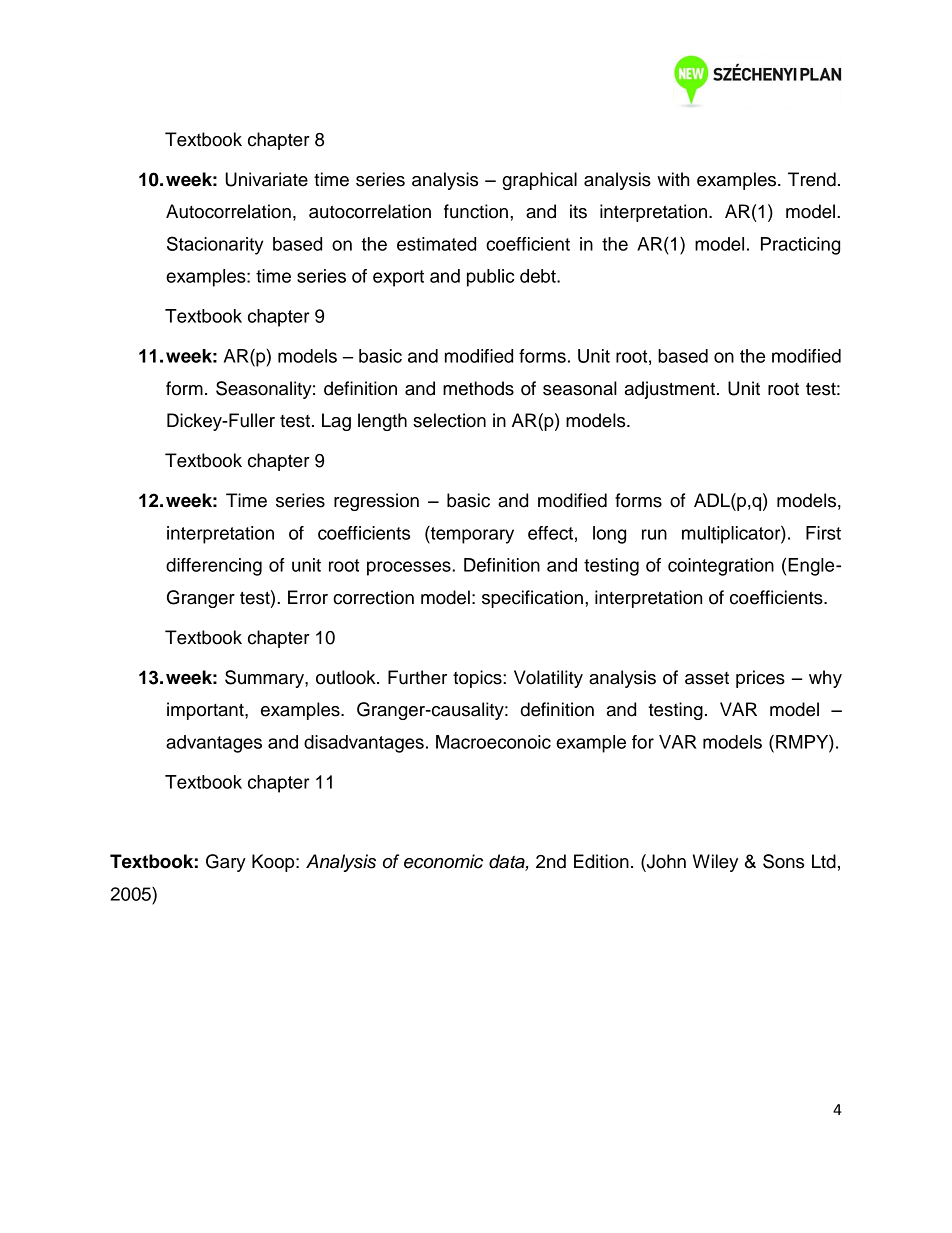 The image size is (952, 1233). I want to click on Error, so click(308, 597).
